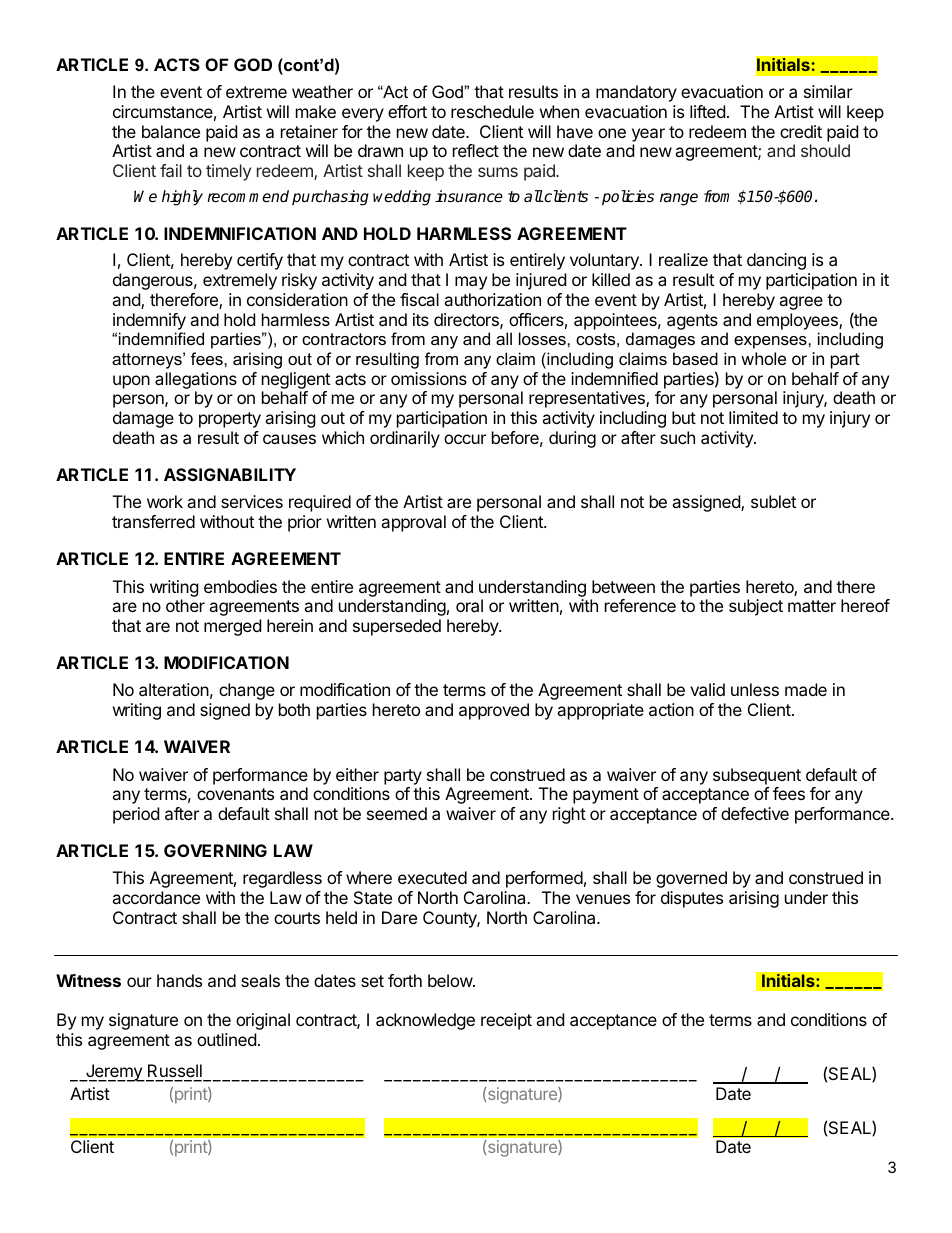  I want to click on unless, so click(755, 689).
